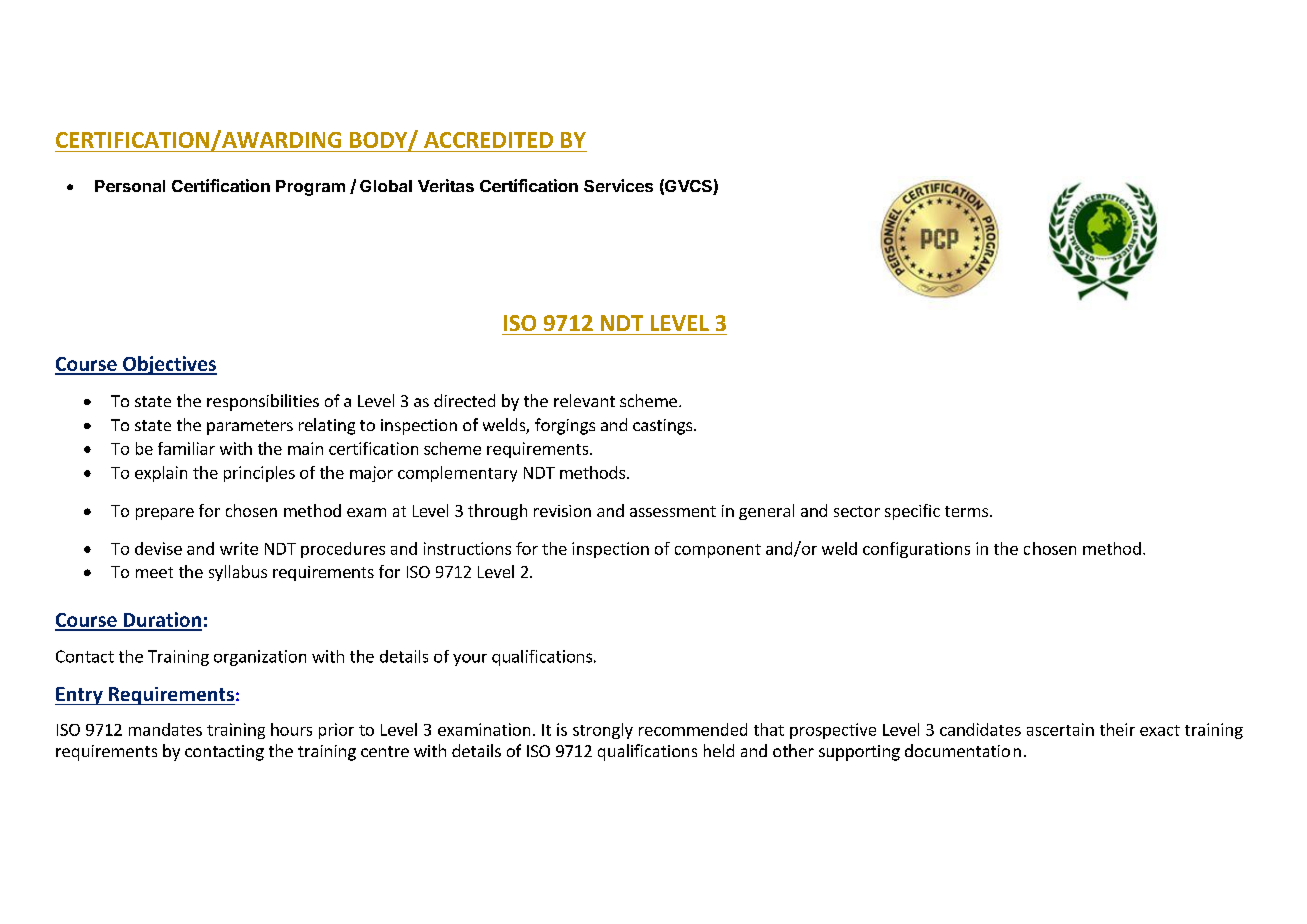  Describe the element at coordinates (169, 365) in the screenshot. I see `Objectives` at that location.
